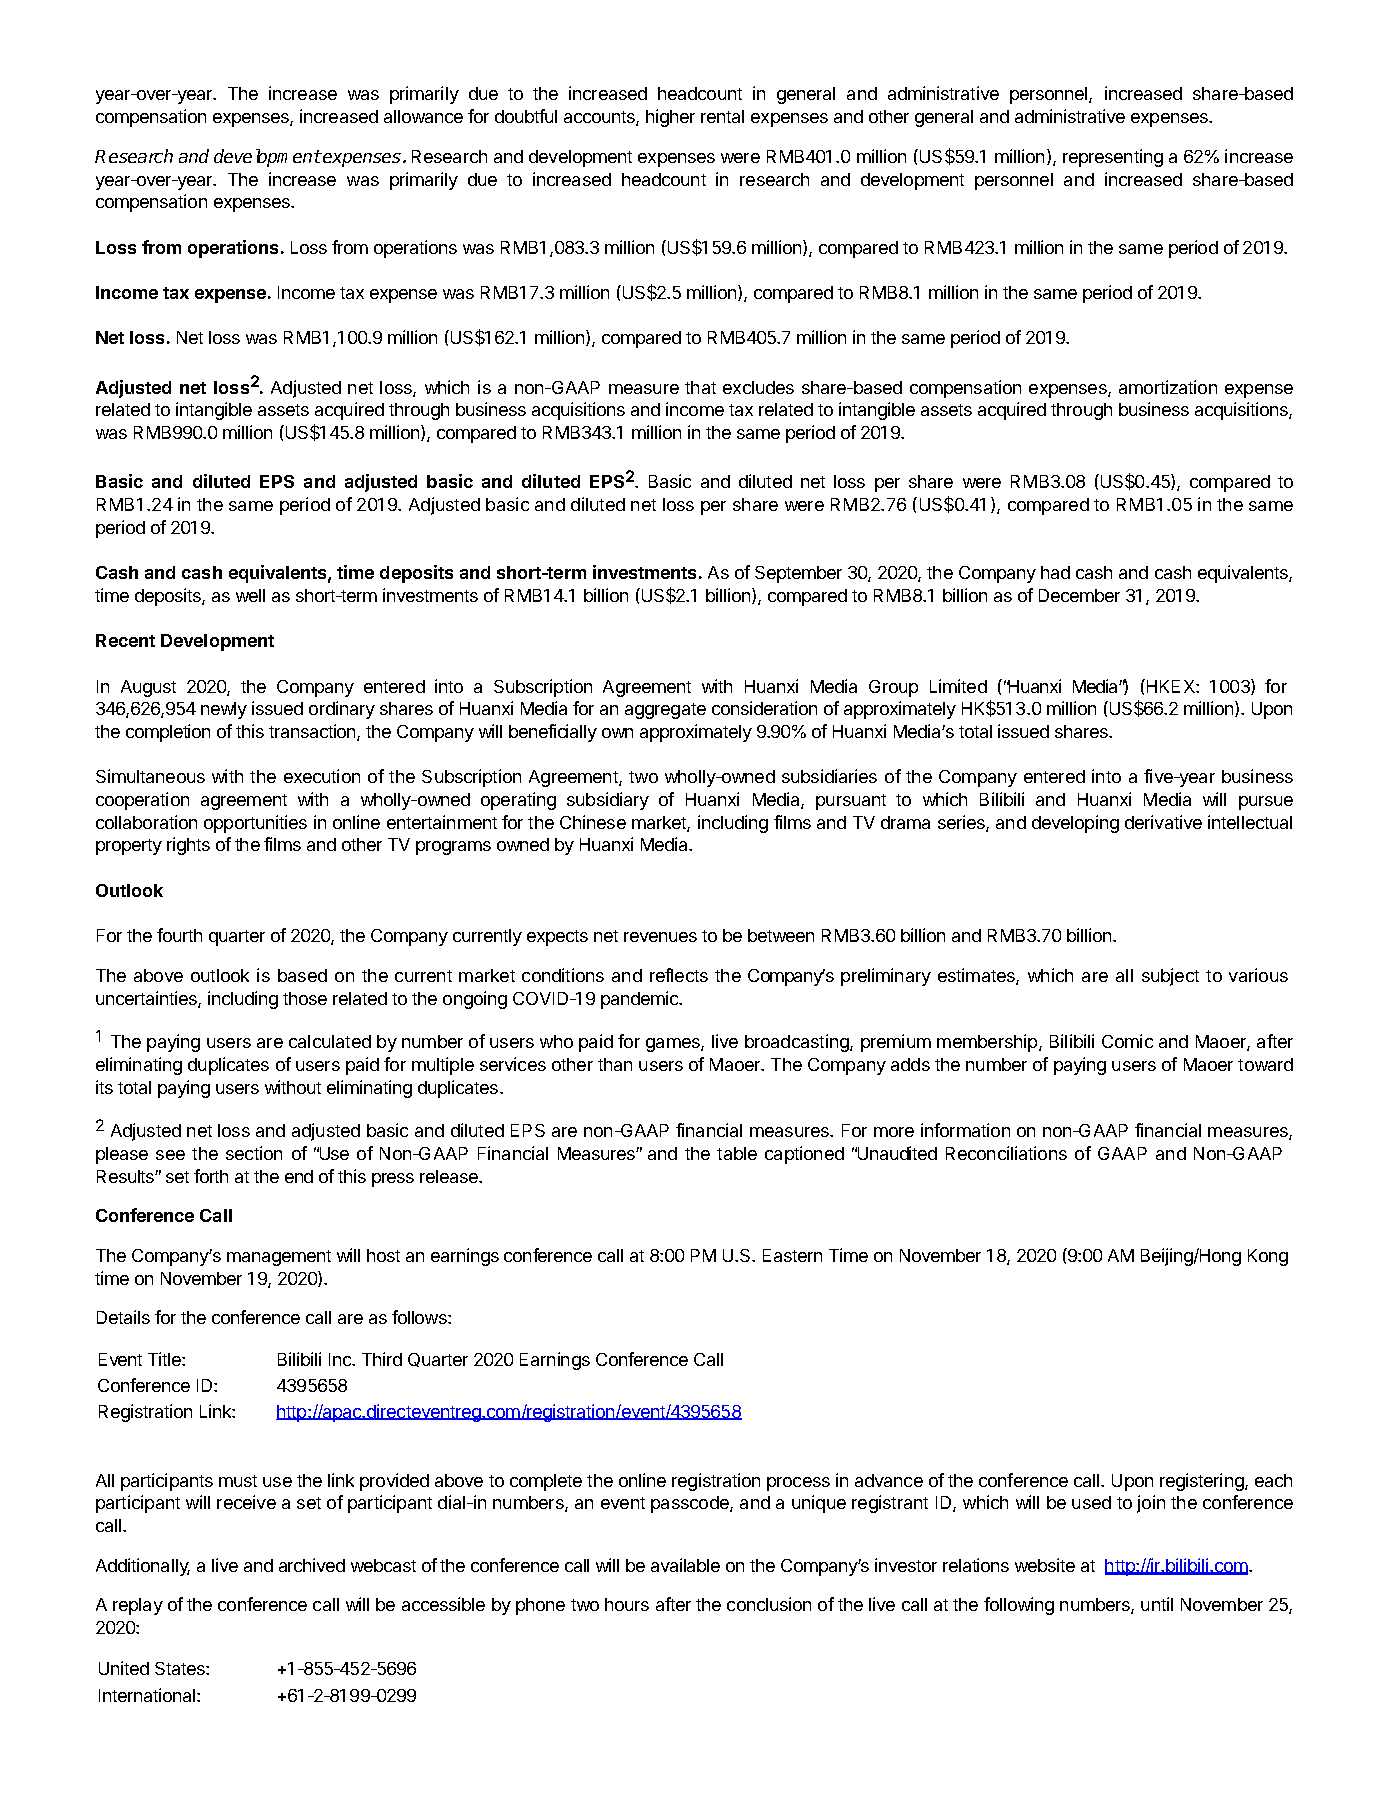  Describe the element at coordinates (1055, 572) in the document. I see `had` at that location.
